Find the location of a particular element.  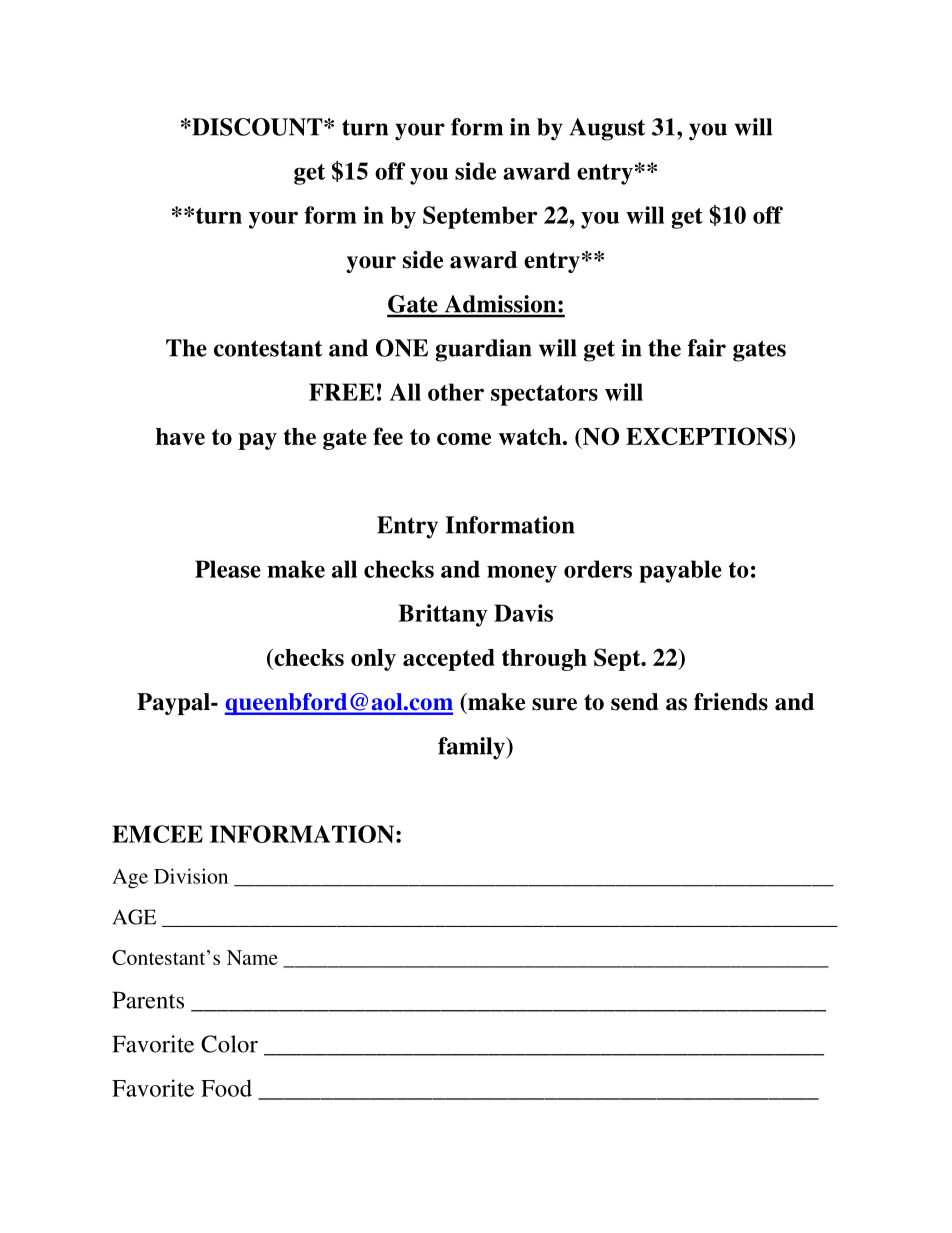

Color is located at coordinates (229, 1044).
